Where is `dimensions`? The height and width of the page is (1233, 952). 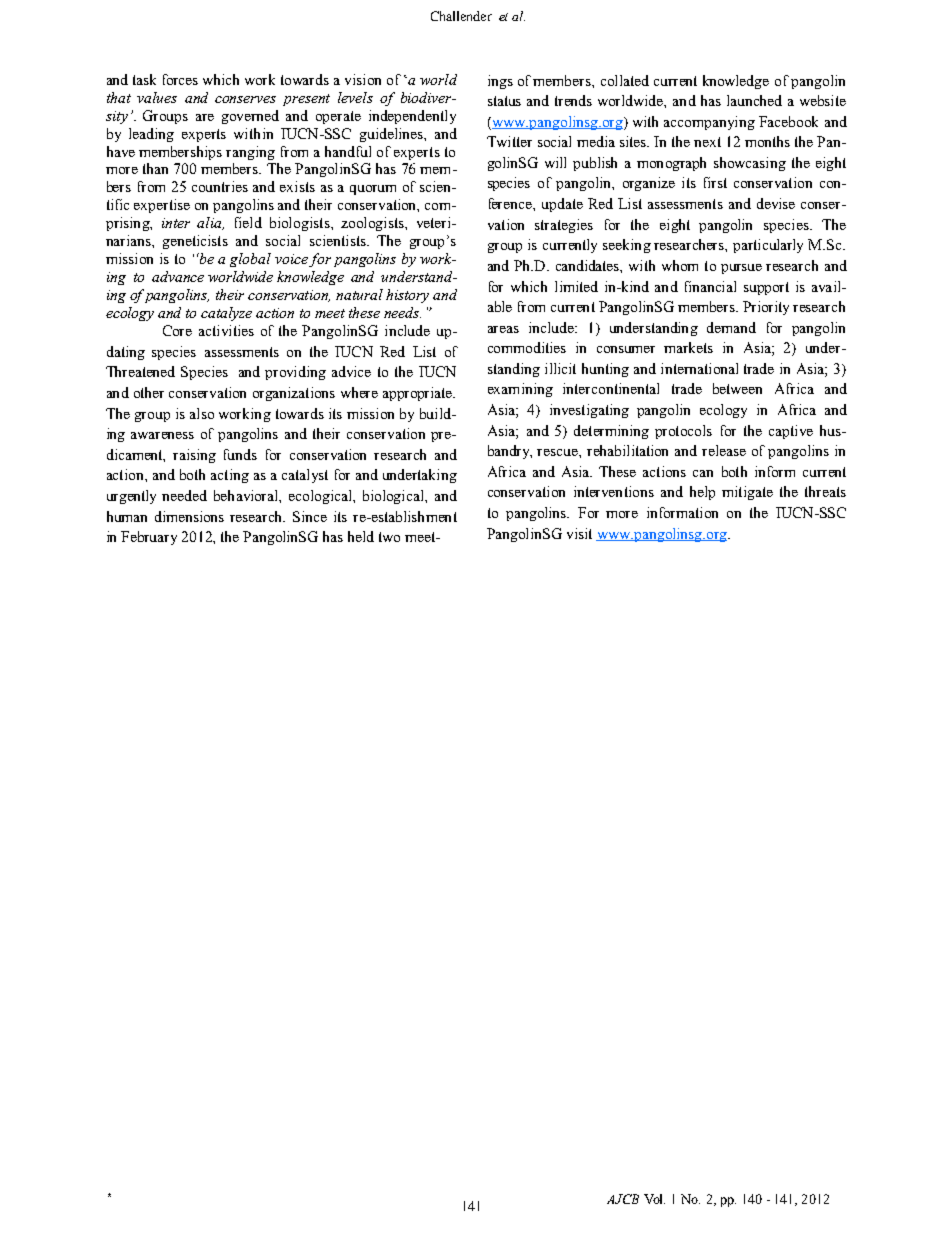 dimensions is located at coordinates (189, 516).
